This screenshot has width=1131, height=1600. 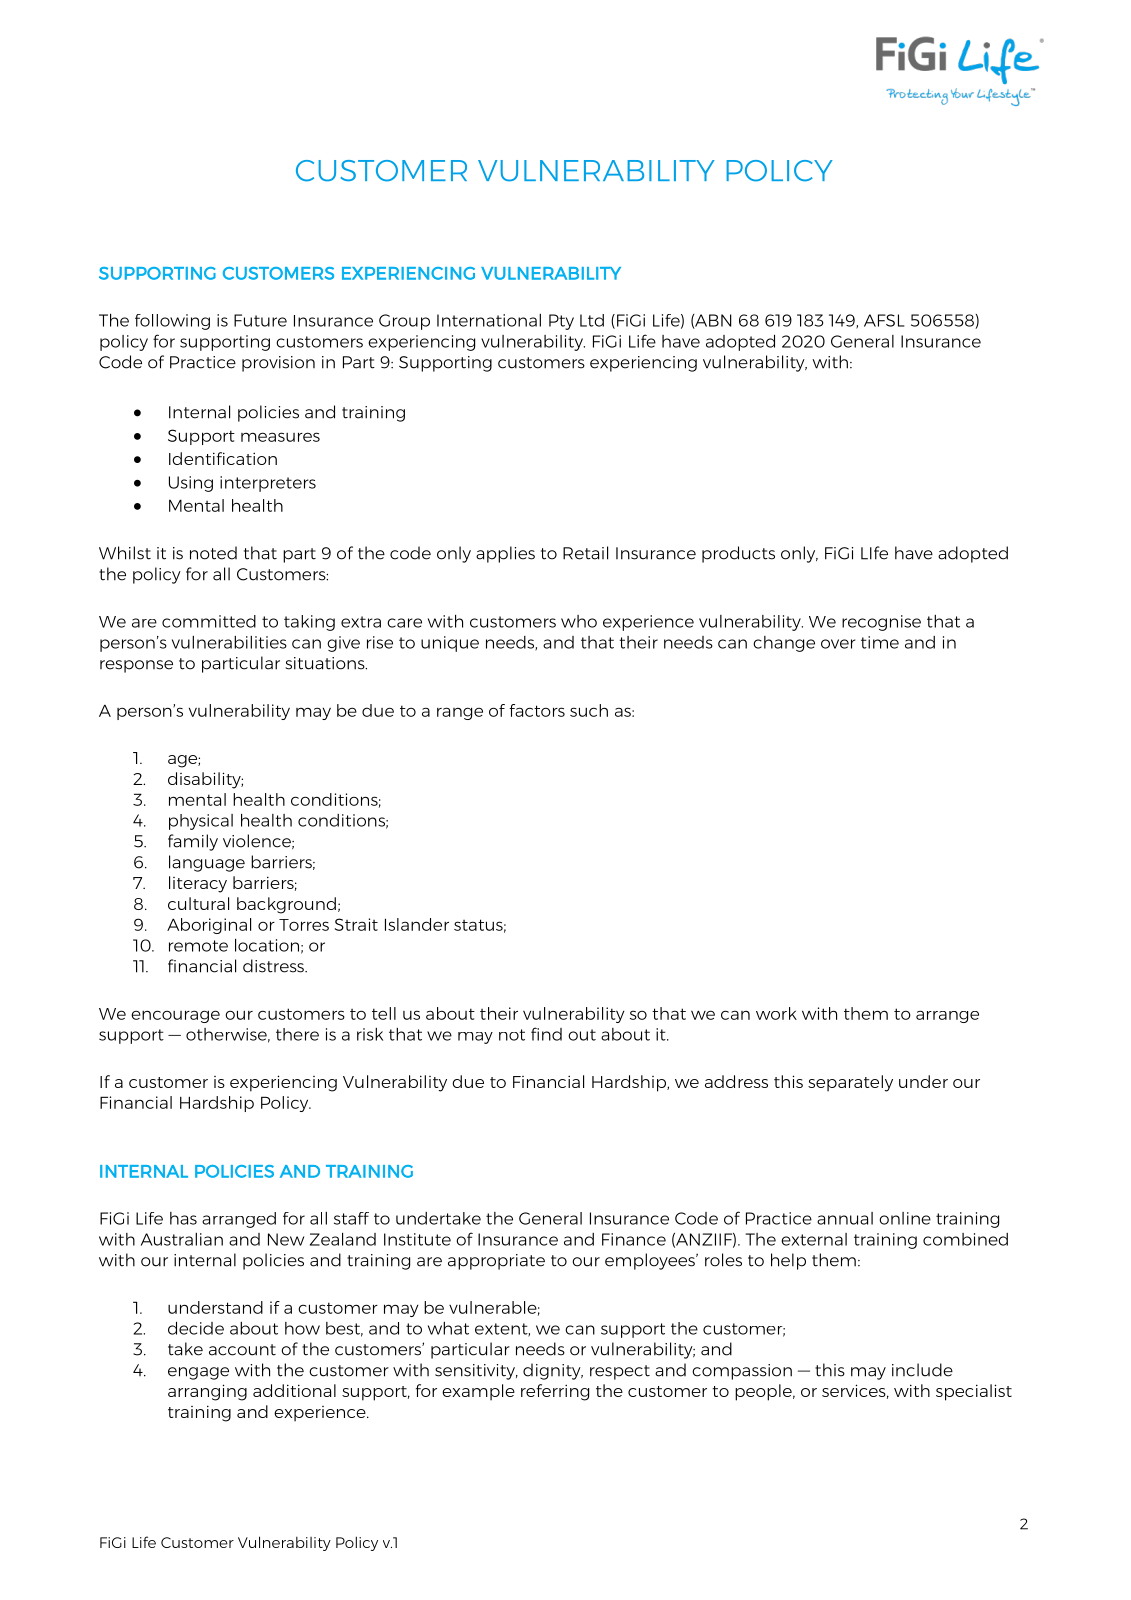 I want to click on Pty, so click(x=561, y=322).
